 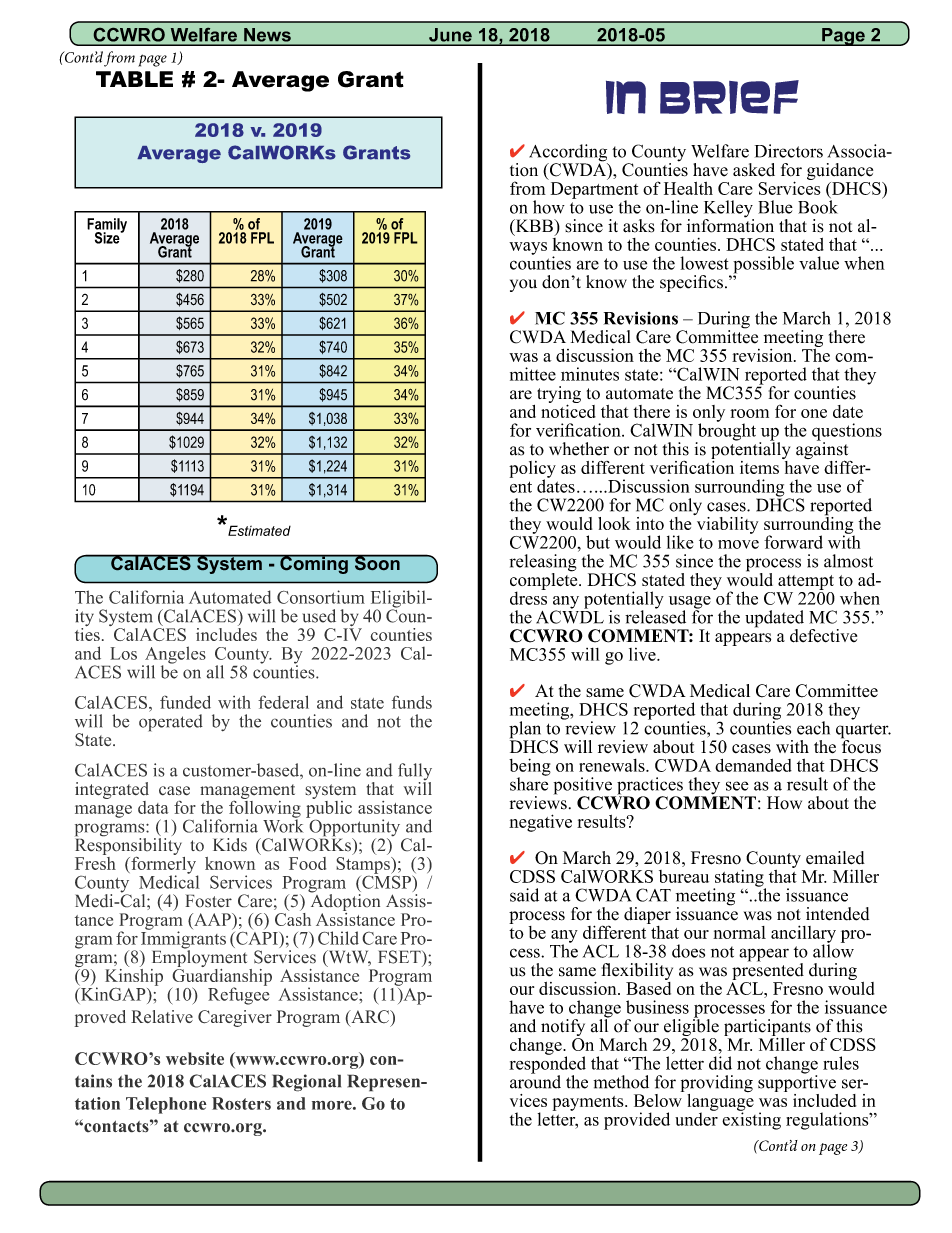 What do you see at coordinates (806, 582) in the page?
I see `attempt` at bounding box center [806, 582].
